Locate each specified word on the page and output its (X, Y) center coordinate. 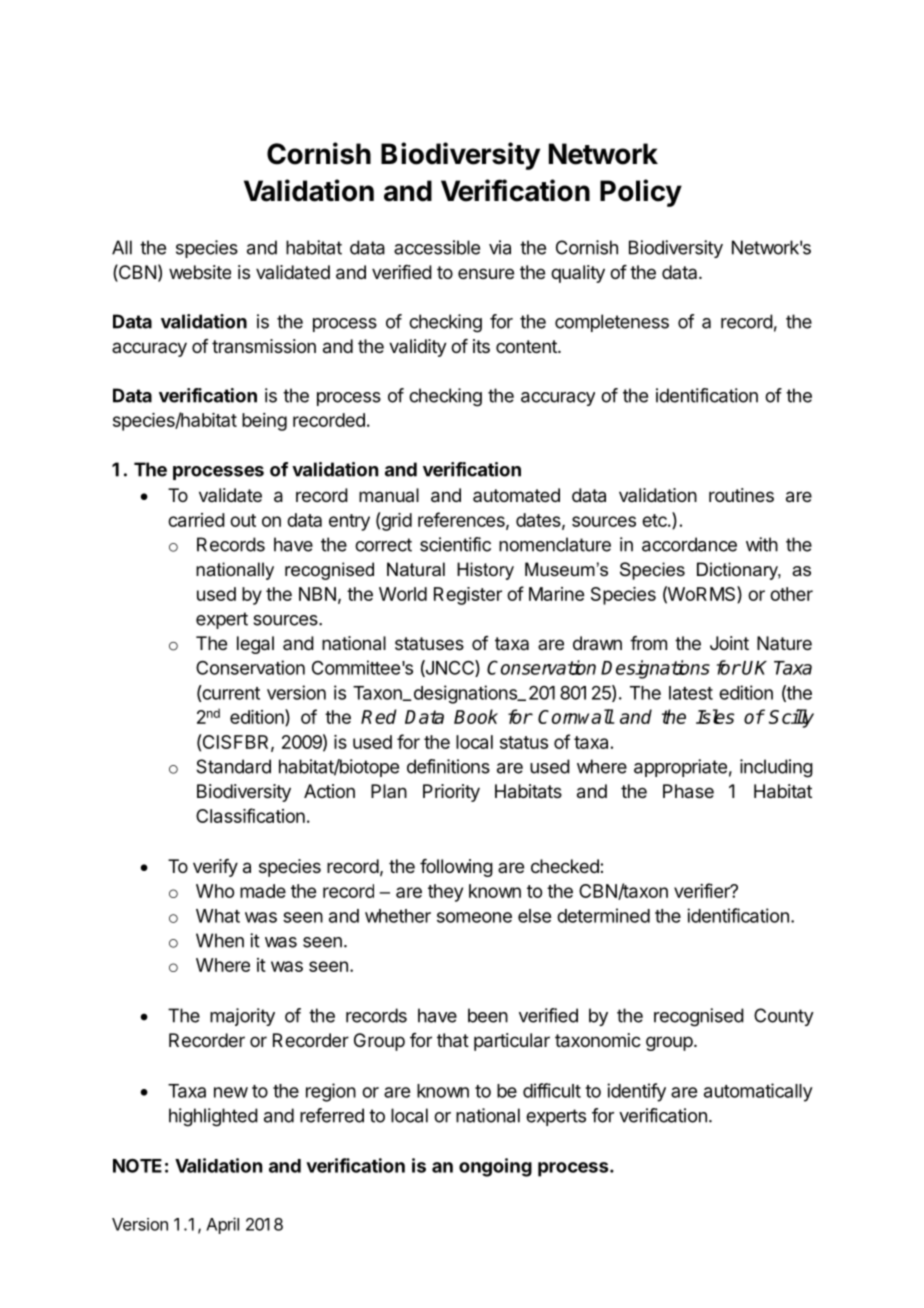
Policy (641, 193)
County (784, 1017)
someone (474, 917)
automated (516, 495)
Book (476, 716)
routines (741, 495)
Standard (233, 766)
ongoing (495, 1167)
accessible (437, 247)
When (220, 940)
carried (196, 520)
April (222, 1225)
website (200, 272)
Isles (715, 716)
